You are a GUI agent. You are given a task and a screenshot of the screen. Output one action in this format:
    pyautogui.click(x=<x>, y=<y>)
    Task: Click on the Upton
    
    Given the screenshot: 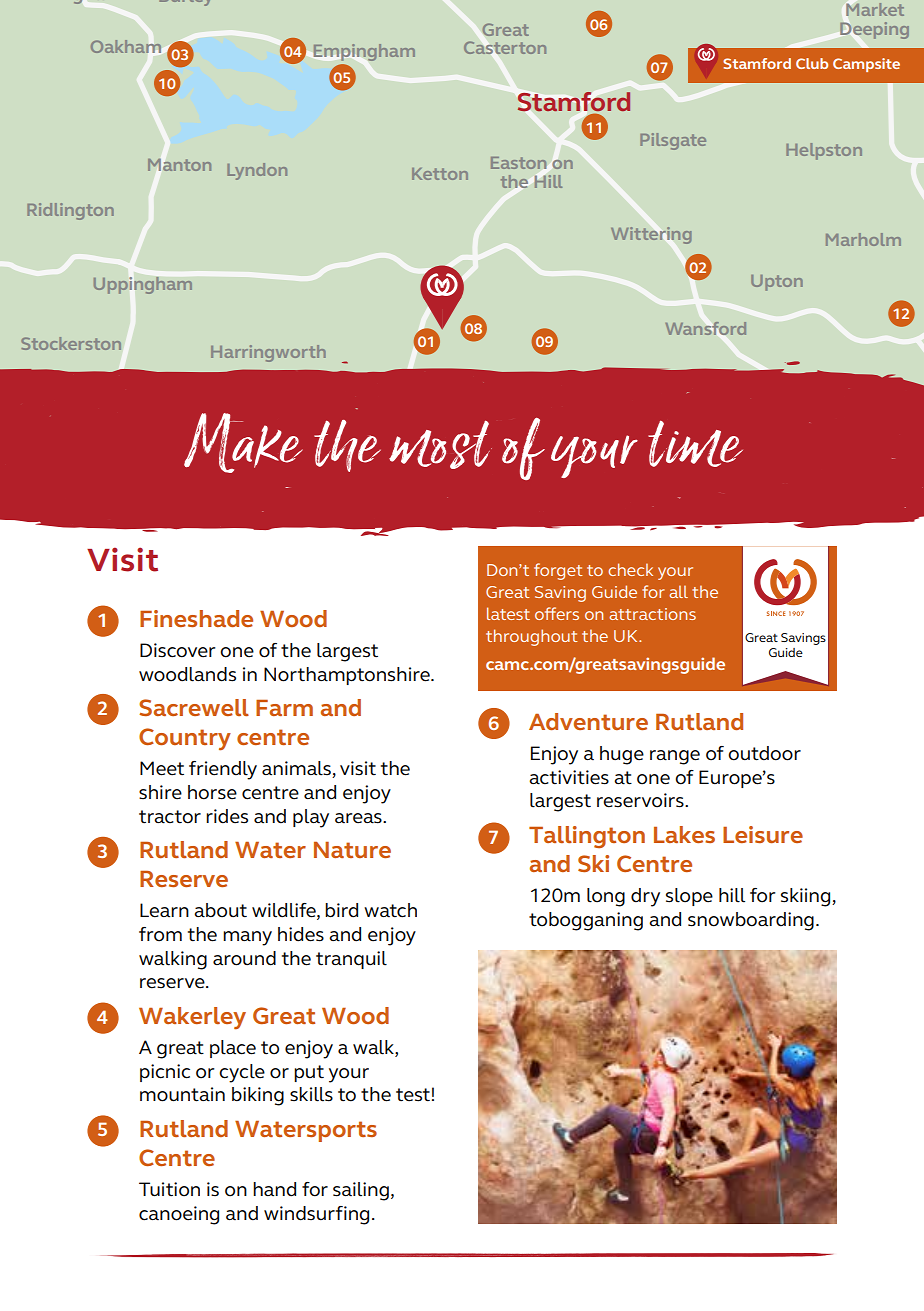 What is the action you would take?
    pyautogui.click(x=777, y=283)
